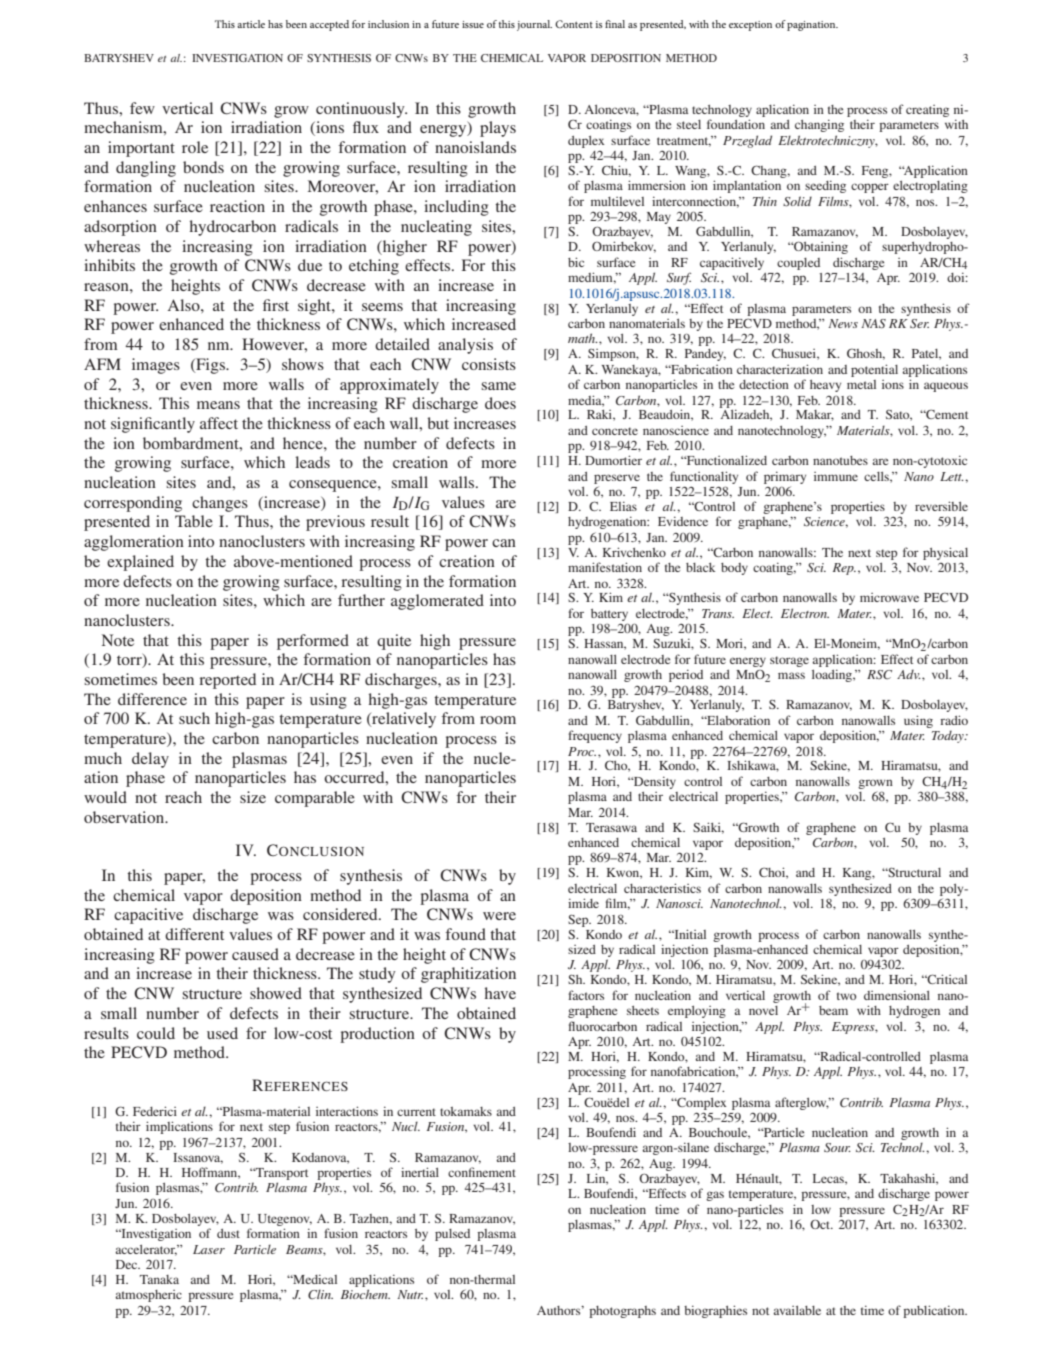  Describe the element at coordinates (927, 111) in the screenshot. I see `creating` at that location.
